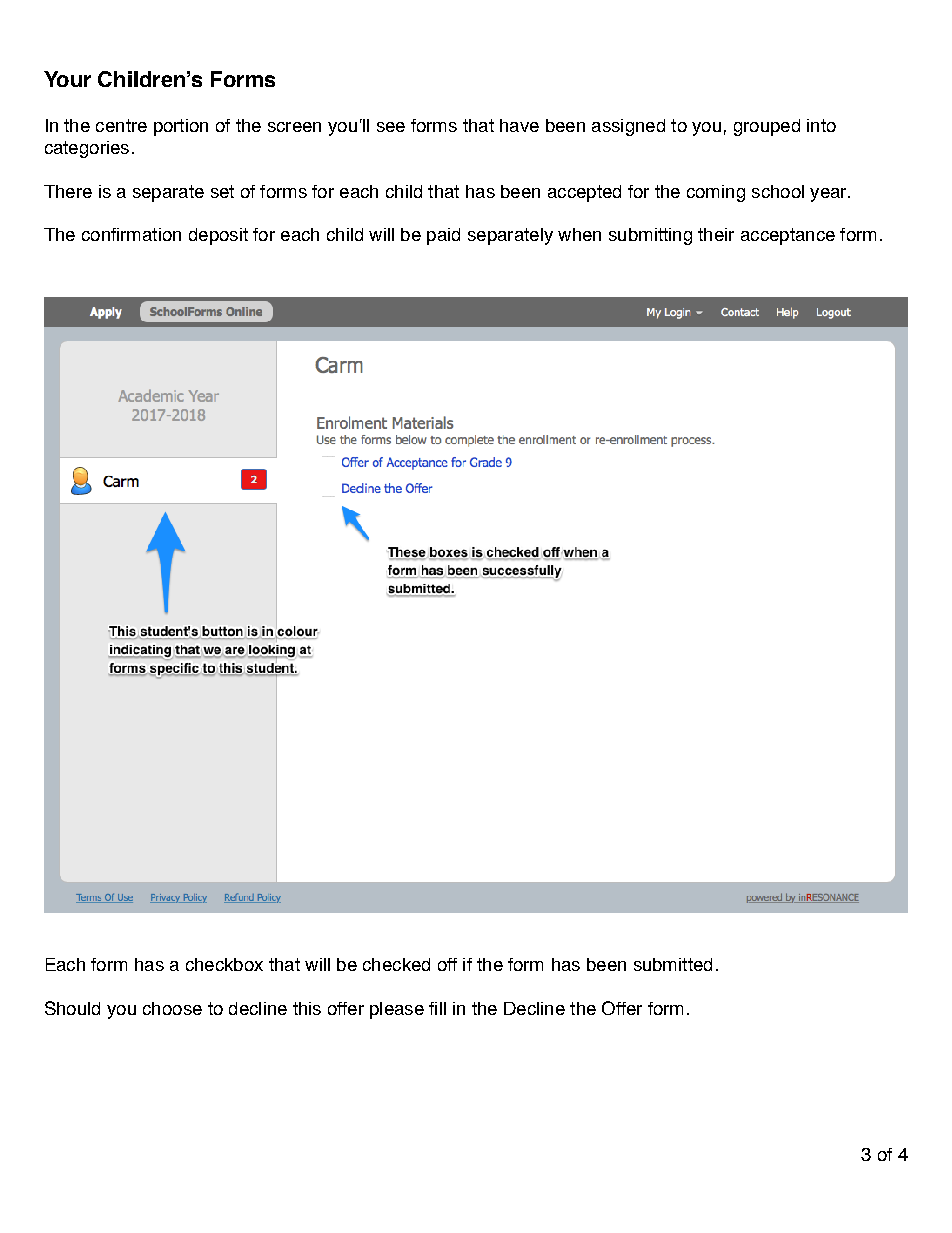  Describe the element at coordinates (437, 1008) in the image. I see `fill` at that location.
